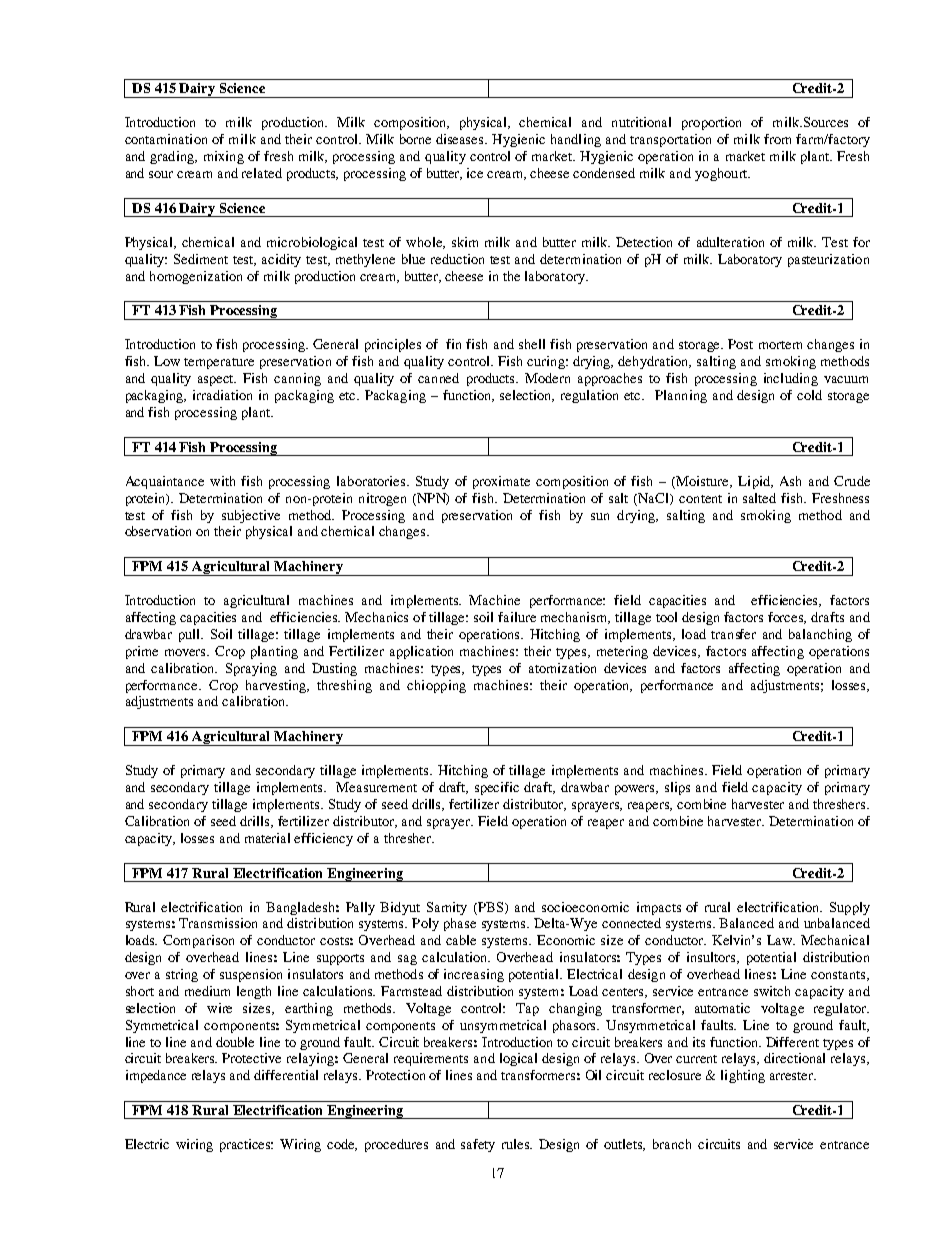  What do you see at coordinates (777, 139) in the screenshot?
I see `from` at bounding box center [777, 139].
